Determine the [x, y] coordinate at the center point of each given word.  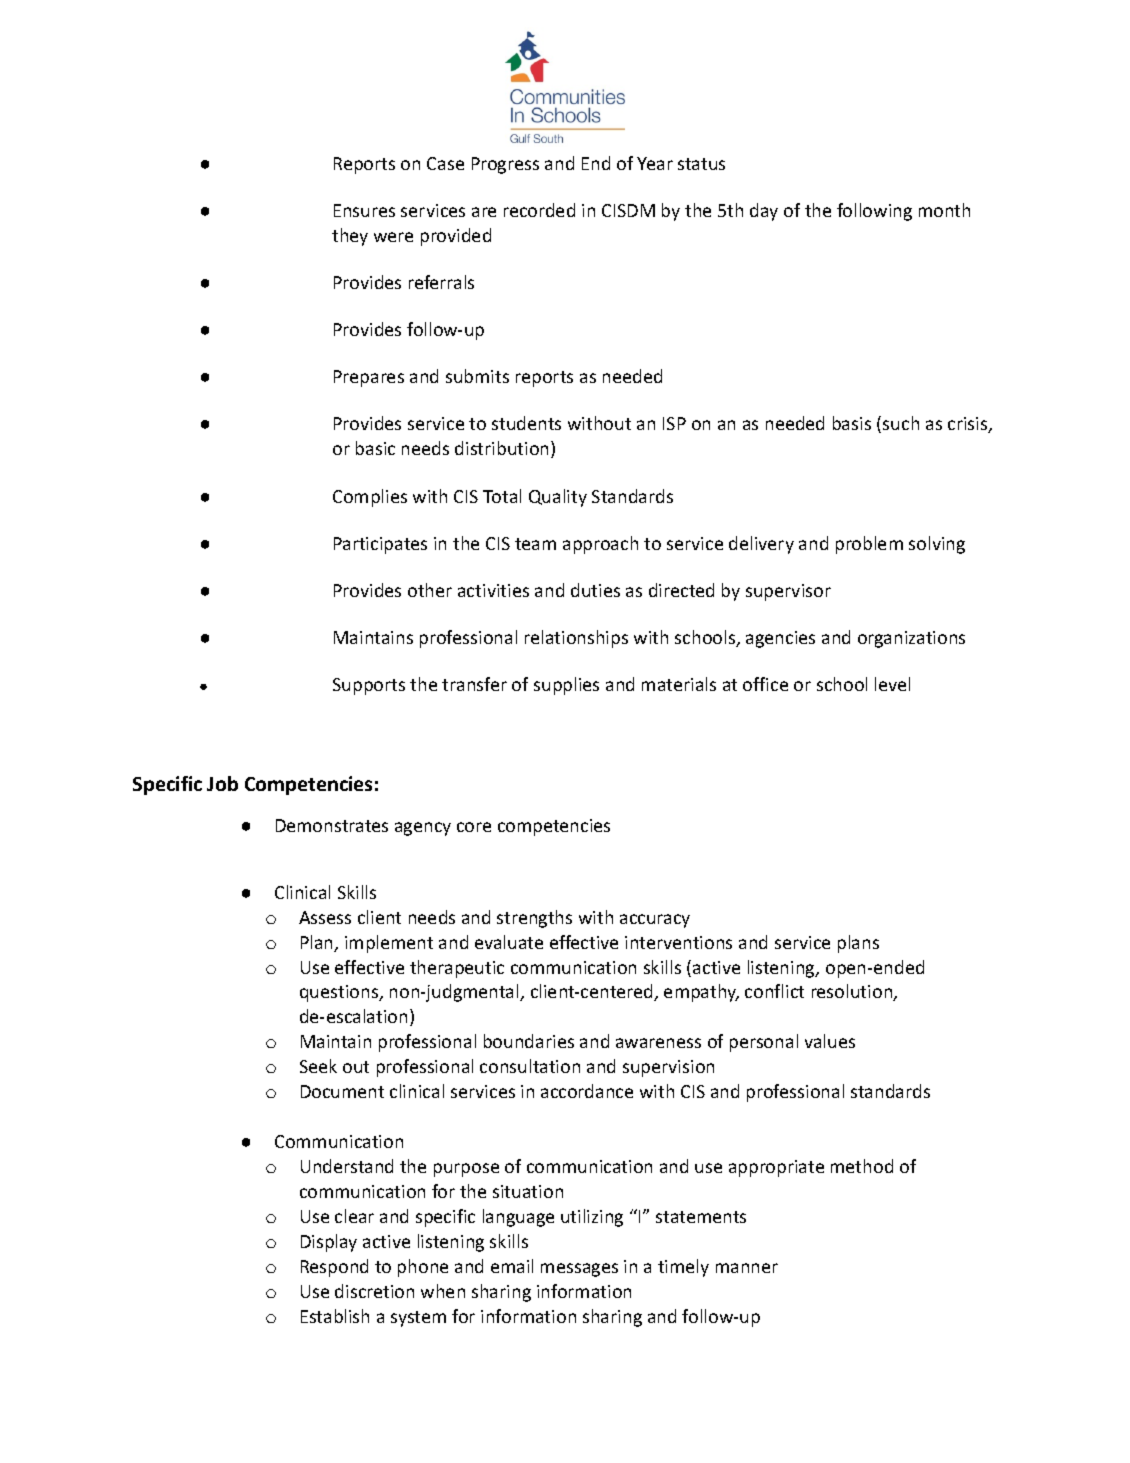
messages [579, 1270]
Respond [334, 1268]
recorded [539, 210]
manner [747, 1268]
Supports [369, 686]
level [892, 684]
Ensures [364, 210]
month [944, 210]
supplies [566, 686]
